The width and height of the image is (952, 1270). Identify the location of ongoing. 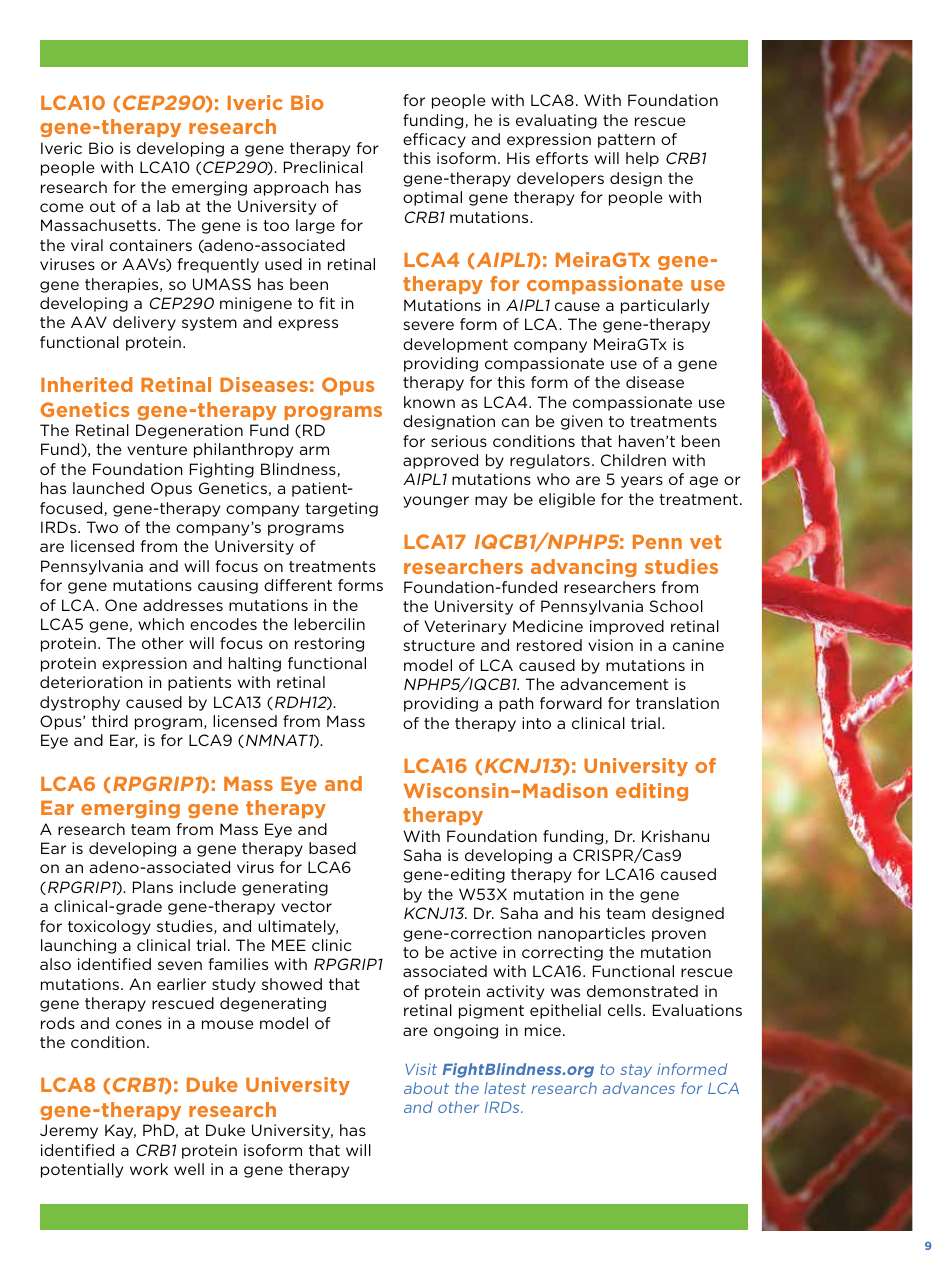
(466, 1031).
